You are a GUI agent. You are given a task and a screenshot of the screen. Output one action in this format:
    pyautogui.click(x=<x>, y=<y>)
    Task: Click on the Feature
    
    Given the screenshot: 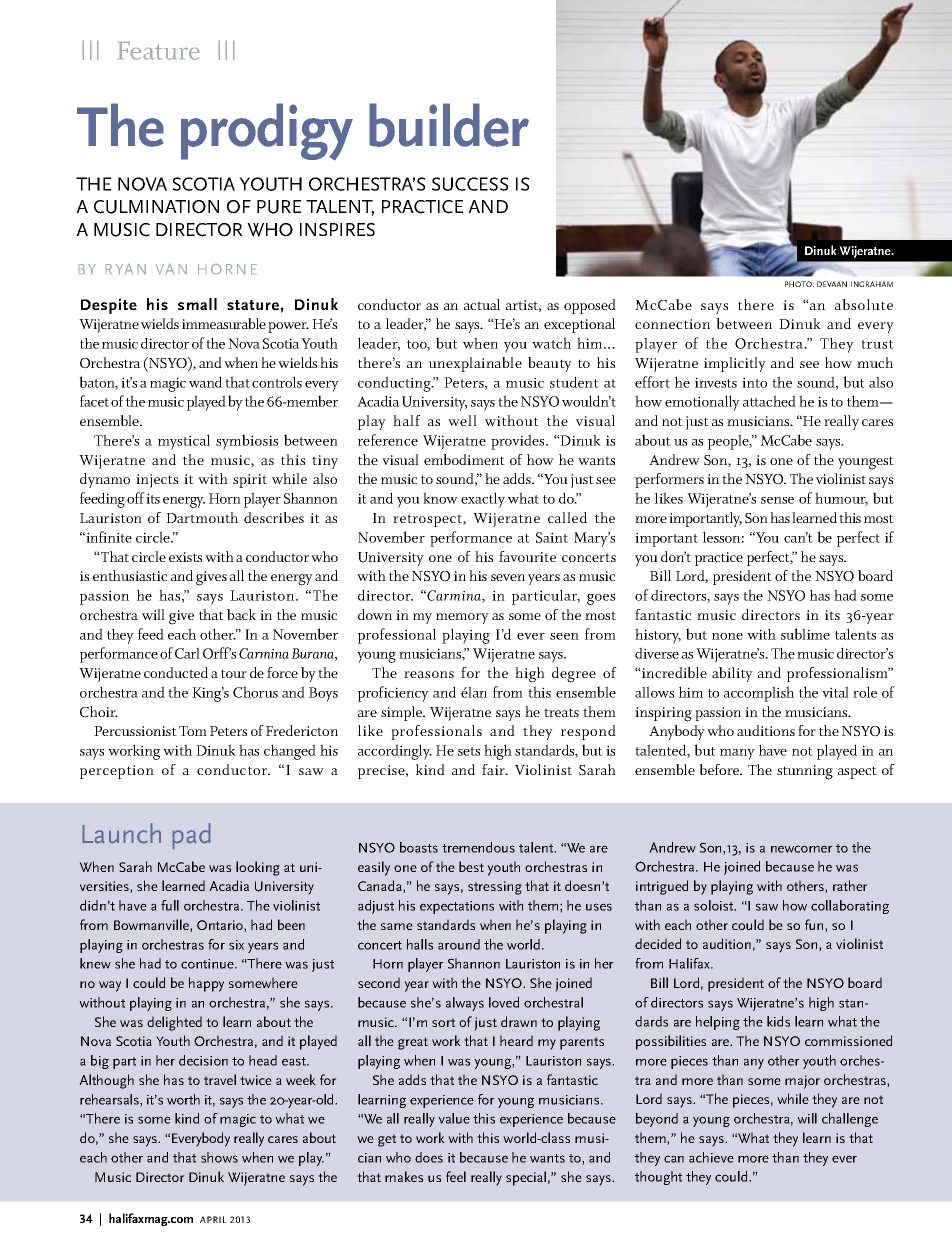 What is the action you would take?
    pyautogui.click(x=159, y=51)
